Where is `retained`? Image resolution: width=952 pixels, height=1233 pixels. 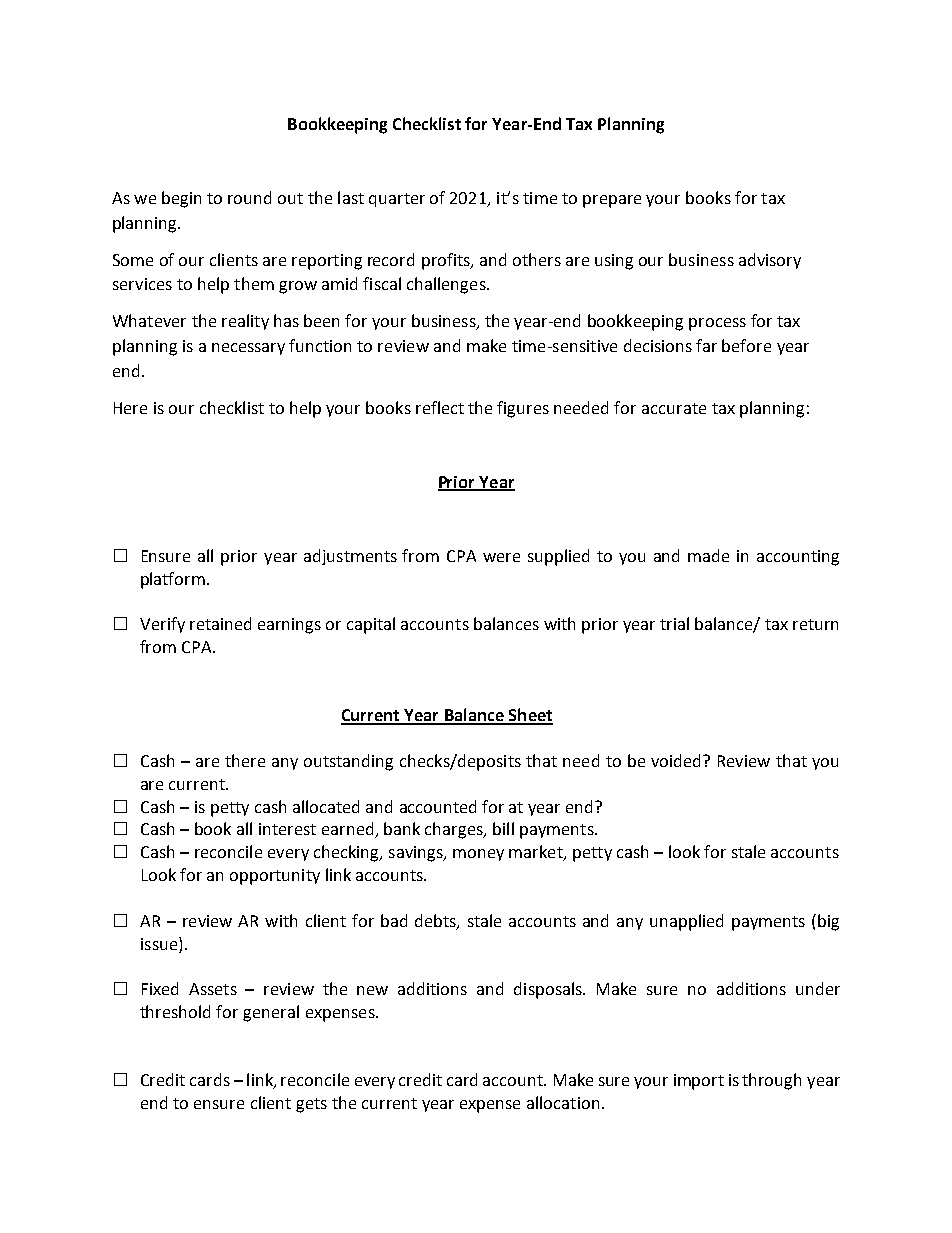 retained is located at coordinates (220, 623).
